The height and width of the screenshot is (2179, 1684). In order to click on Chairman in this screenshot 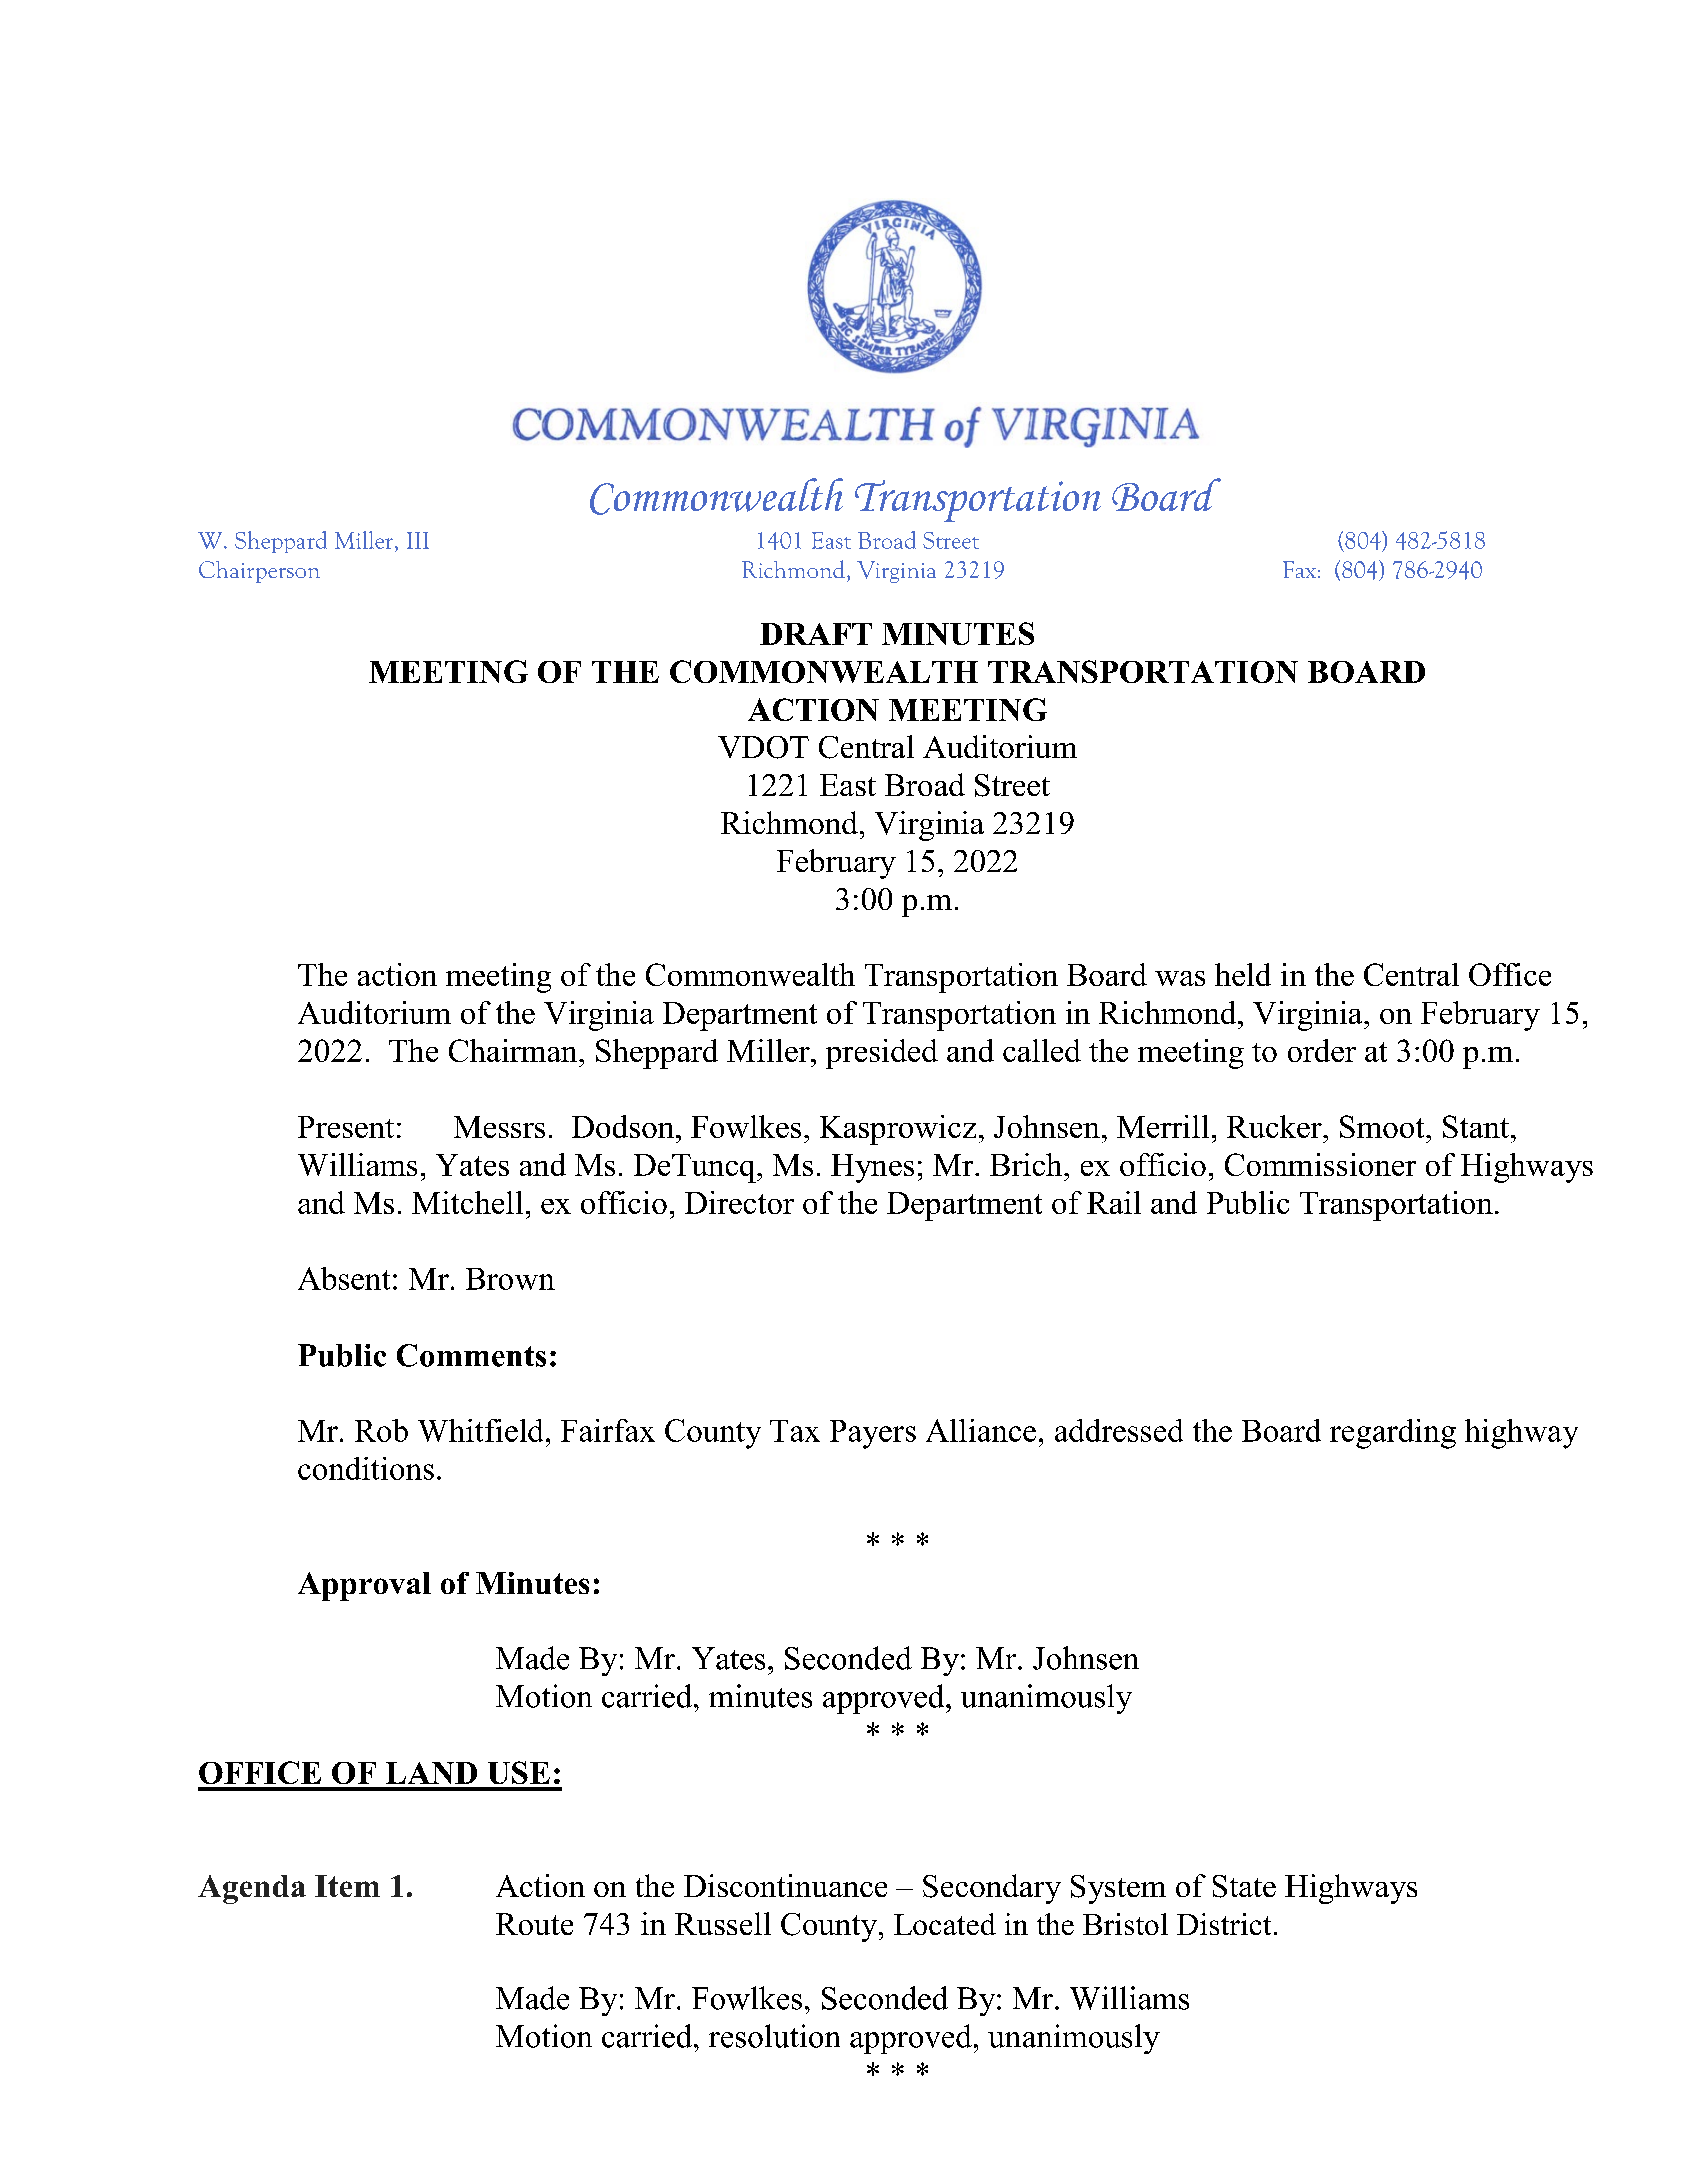, I will do `click(514, 1050)`.
